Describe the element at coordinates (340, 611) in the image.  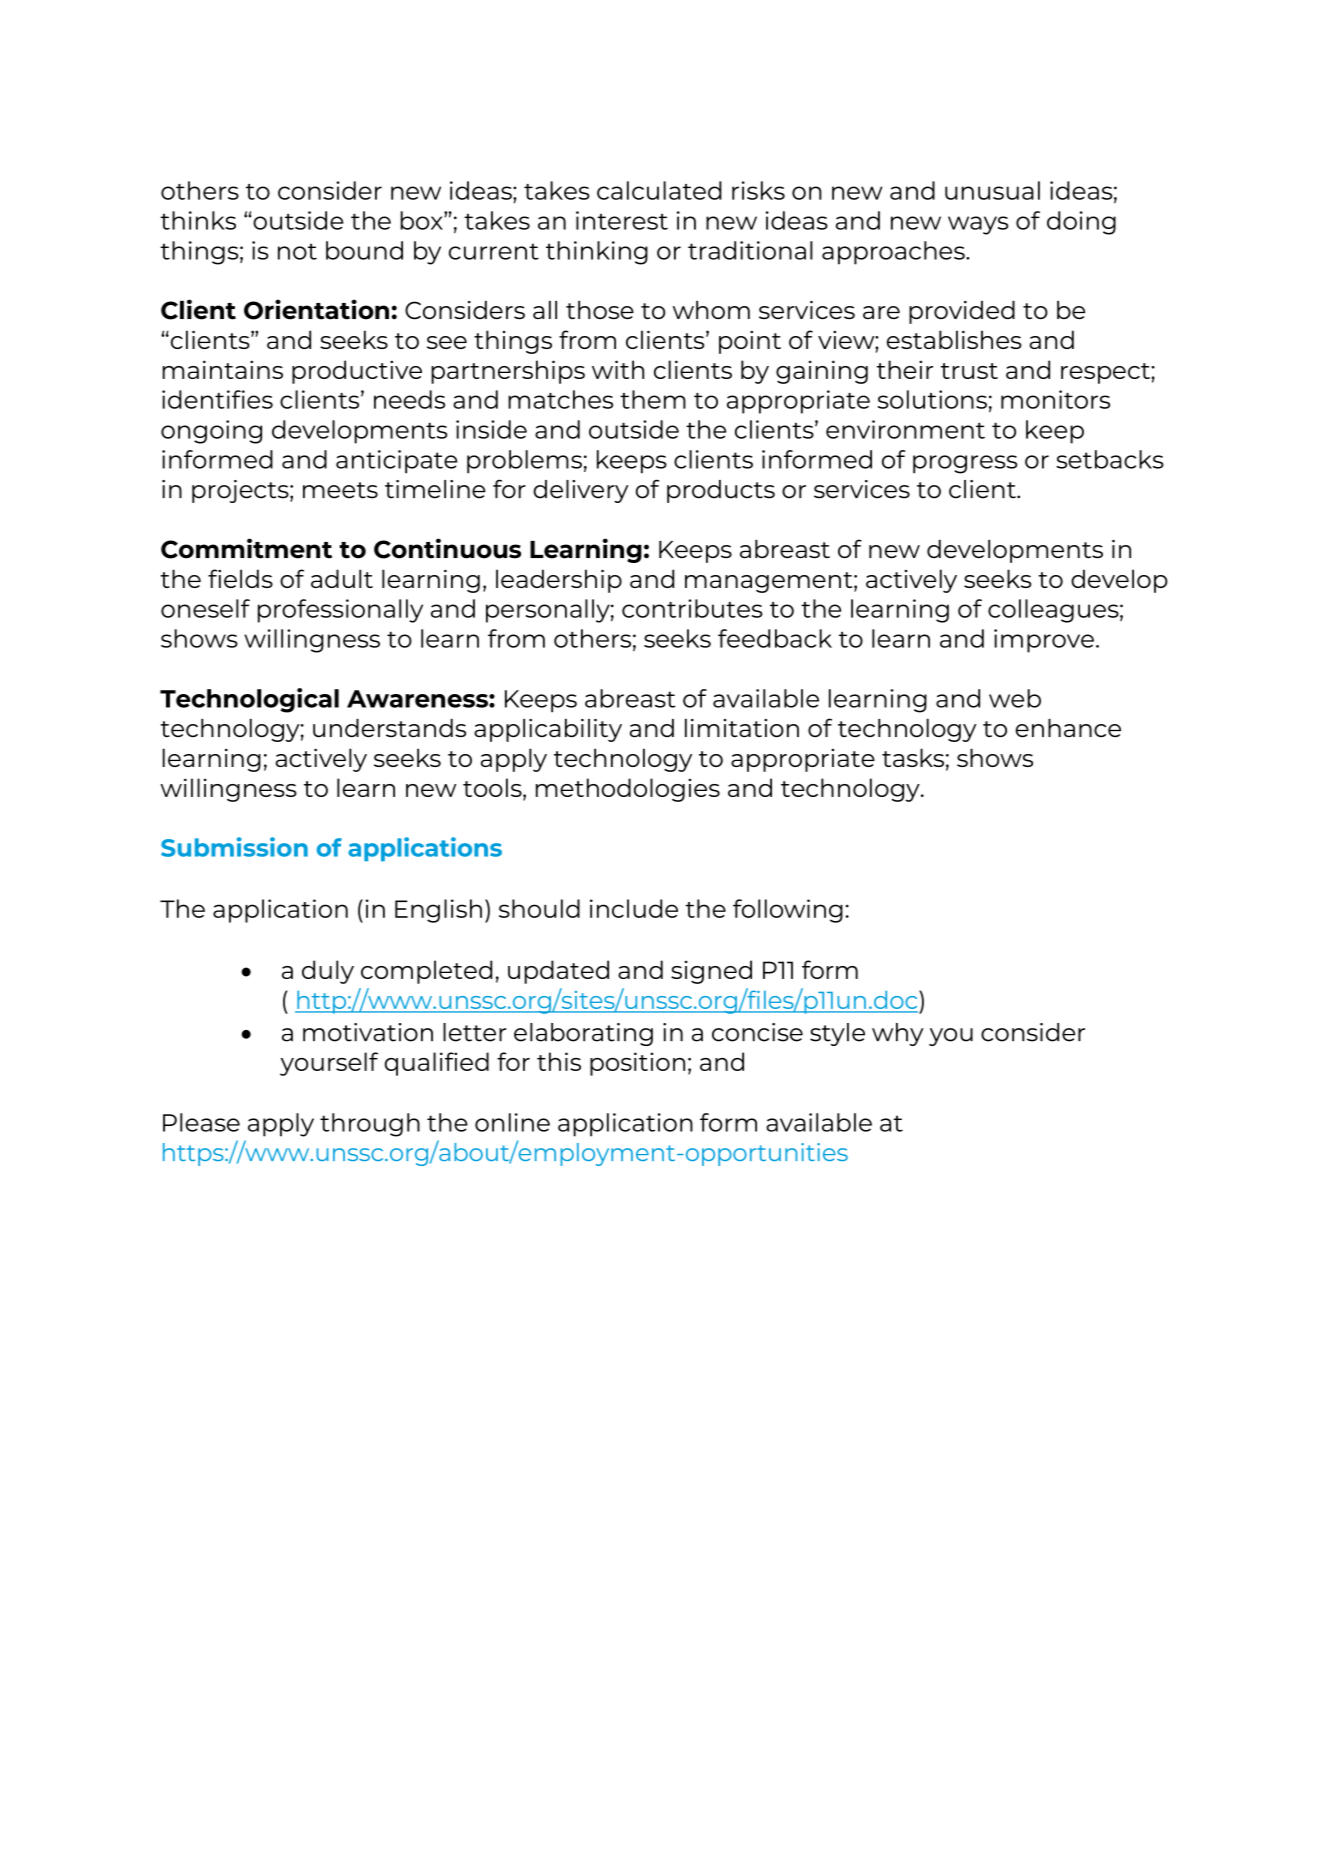
I see `professionally` at that location.
